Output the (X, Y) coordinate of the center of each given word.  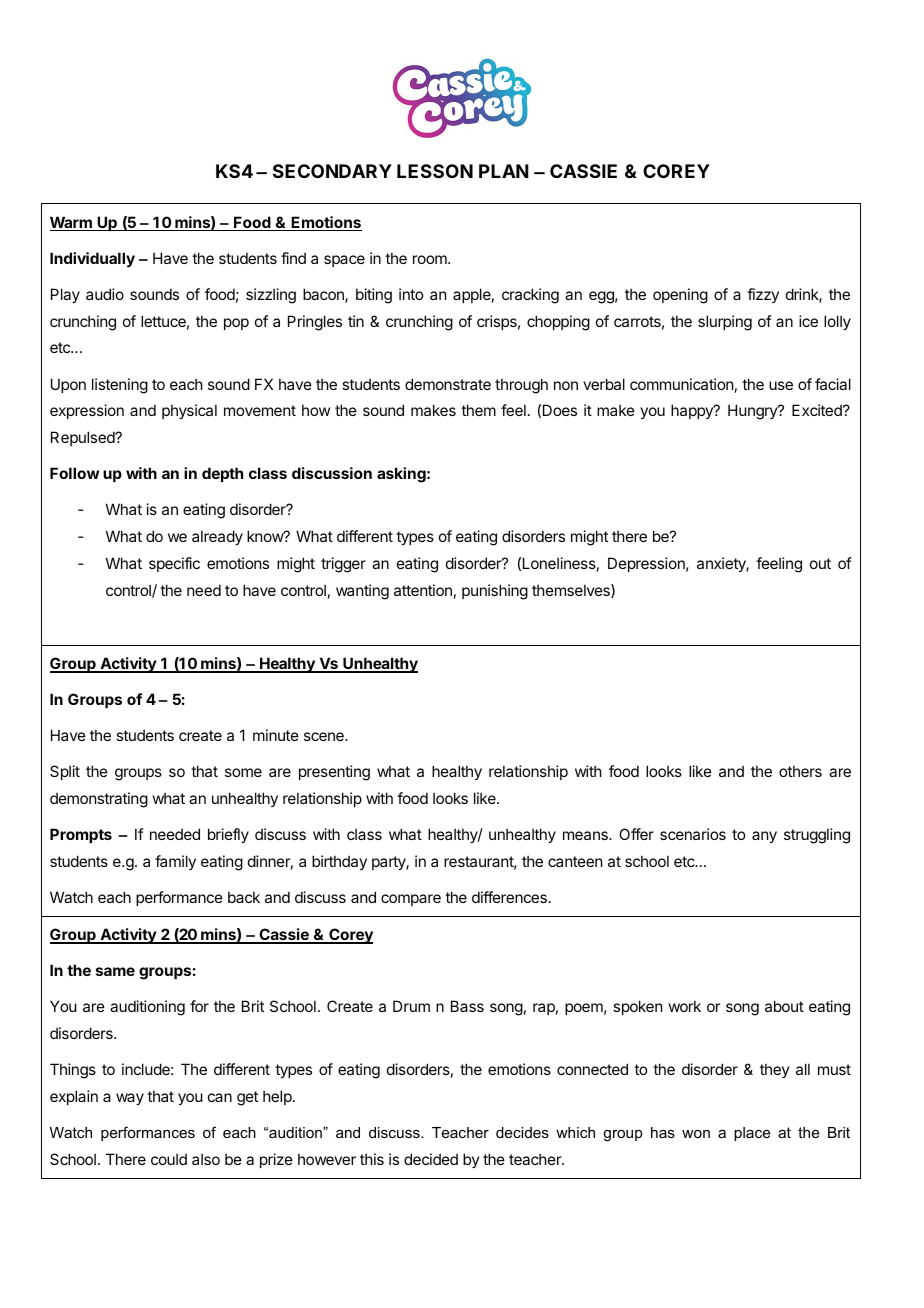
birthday (339, 862)
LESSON (435, 171)
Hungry (753, 412)
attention (423, 590)
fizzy (763, 295)
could (169, 1159)
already (217, 537)
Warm (72, 223)
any (764, 837)
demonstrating (99, 800)
